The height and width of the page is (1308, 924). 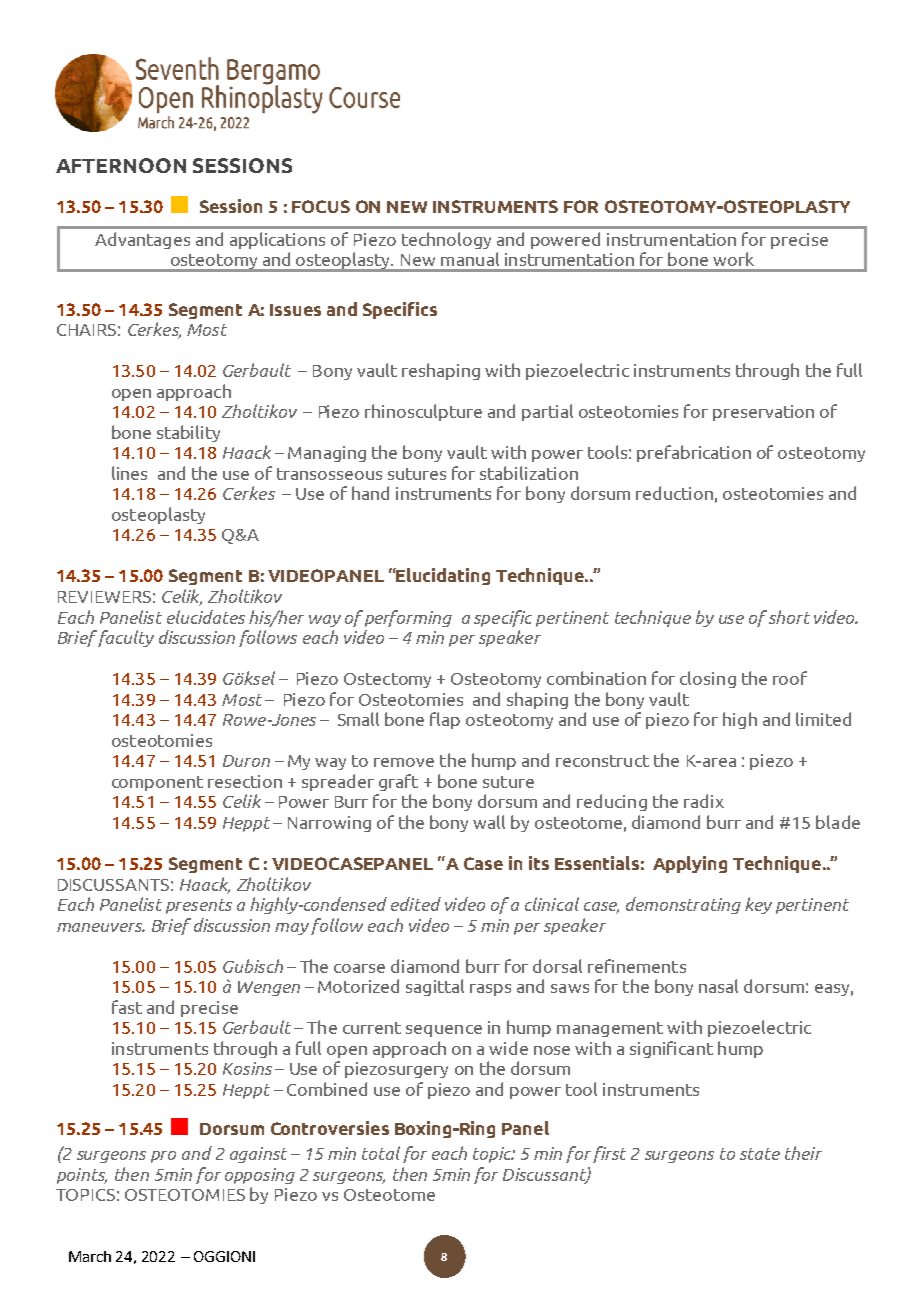 I want to click on key, so click(x=758, y=905).
